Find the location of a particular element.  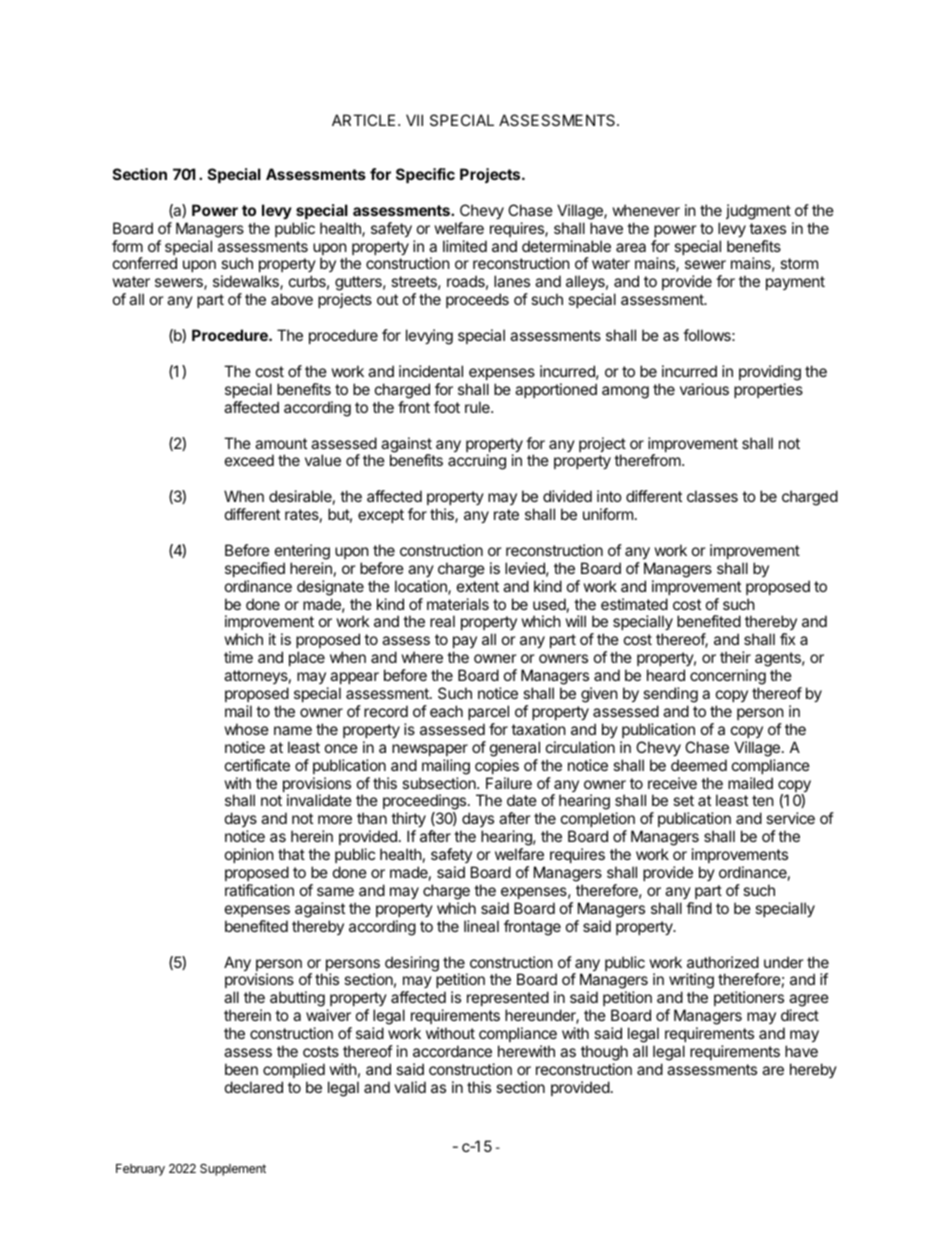

been is located at coordinates (241, 1069).
